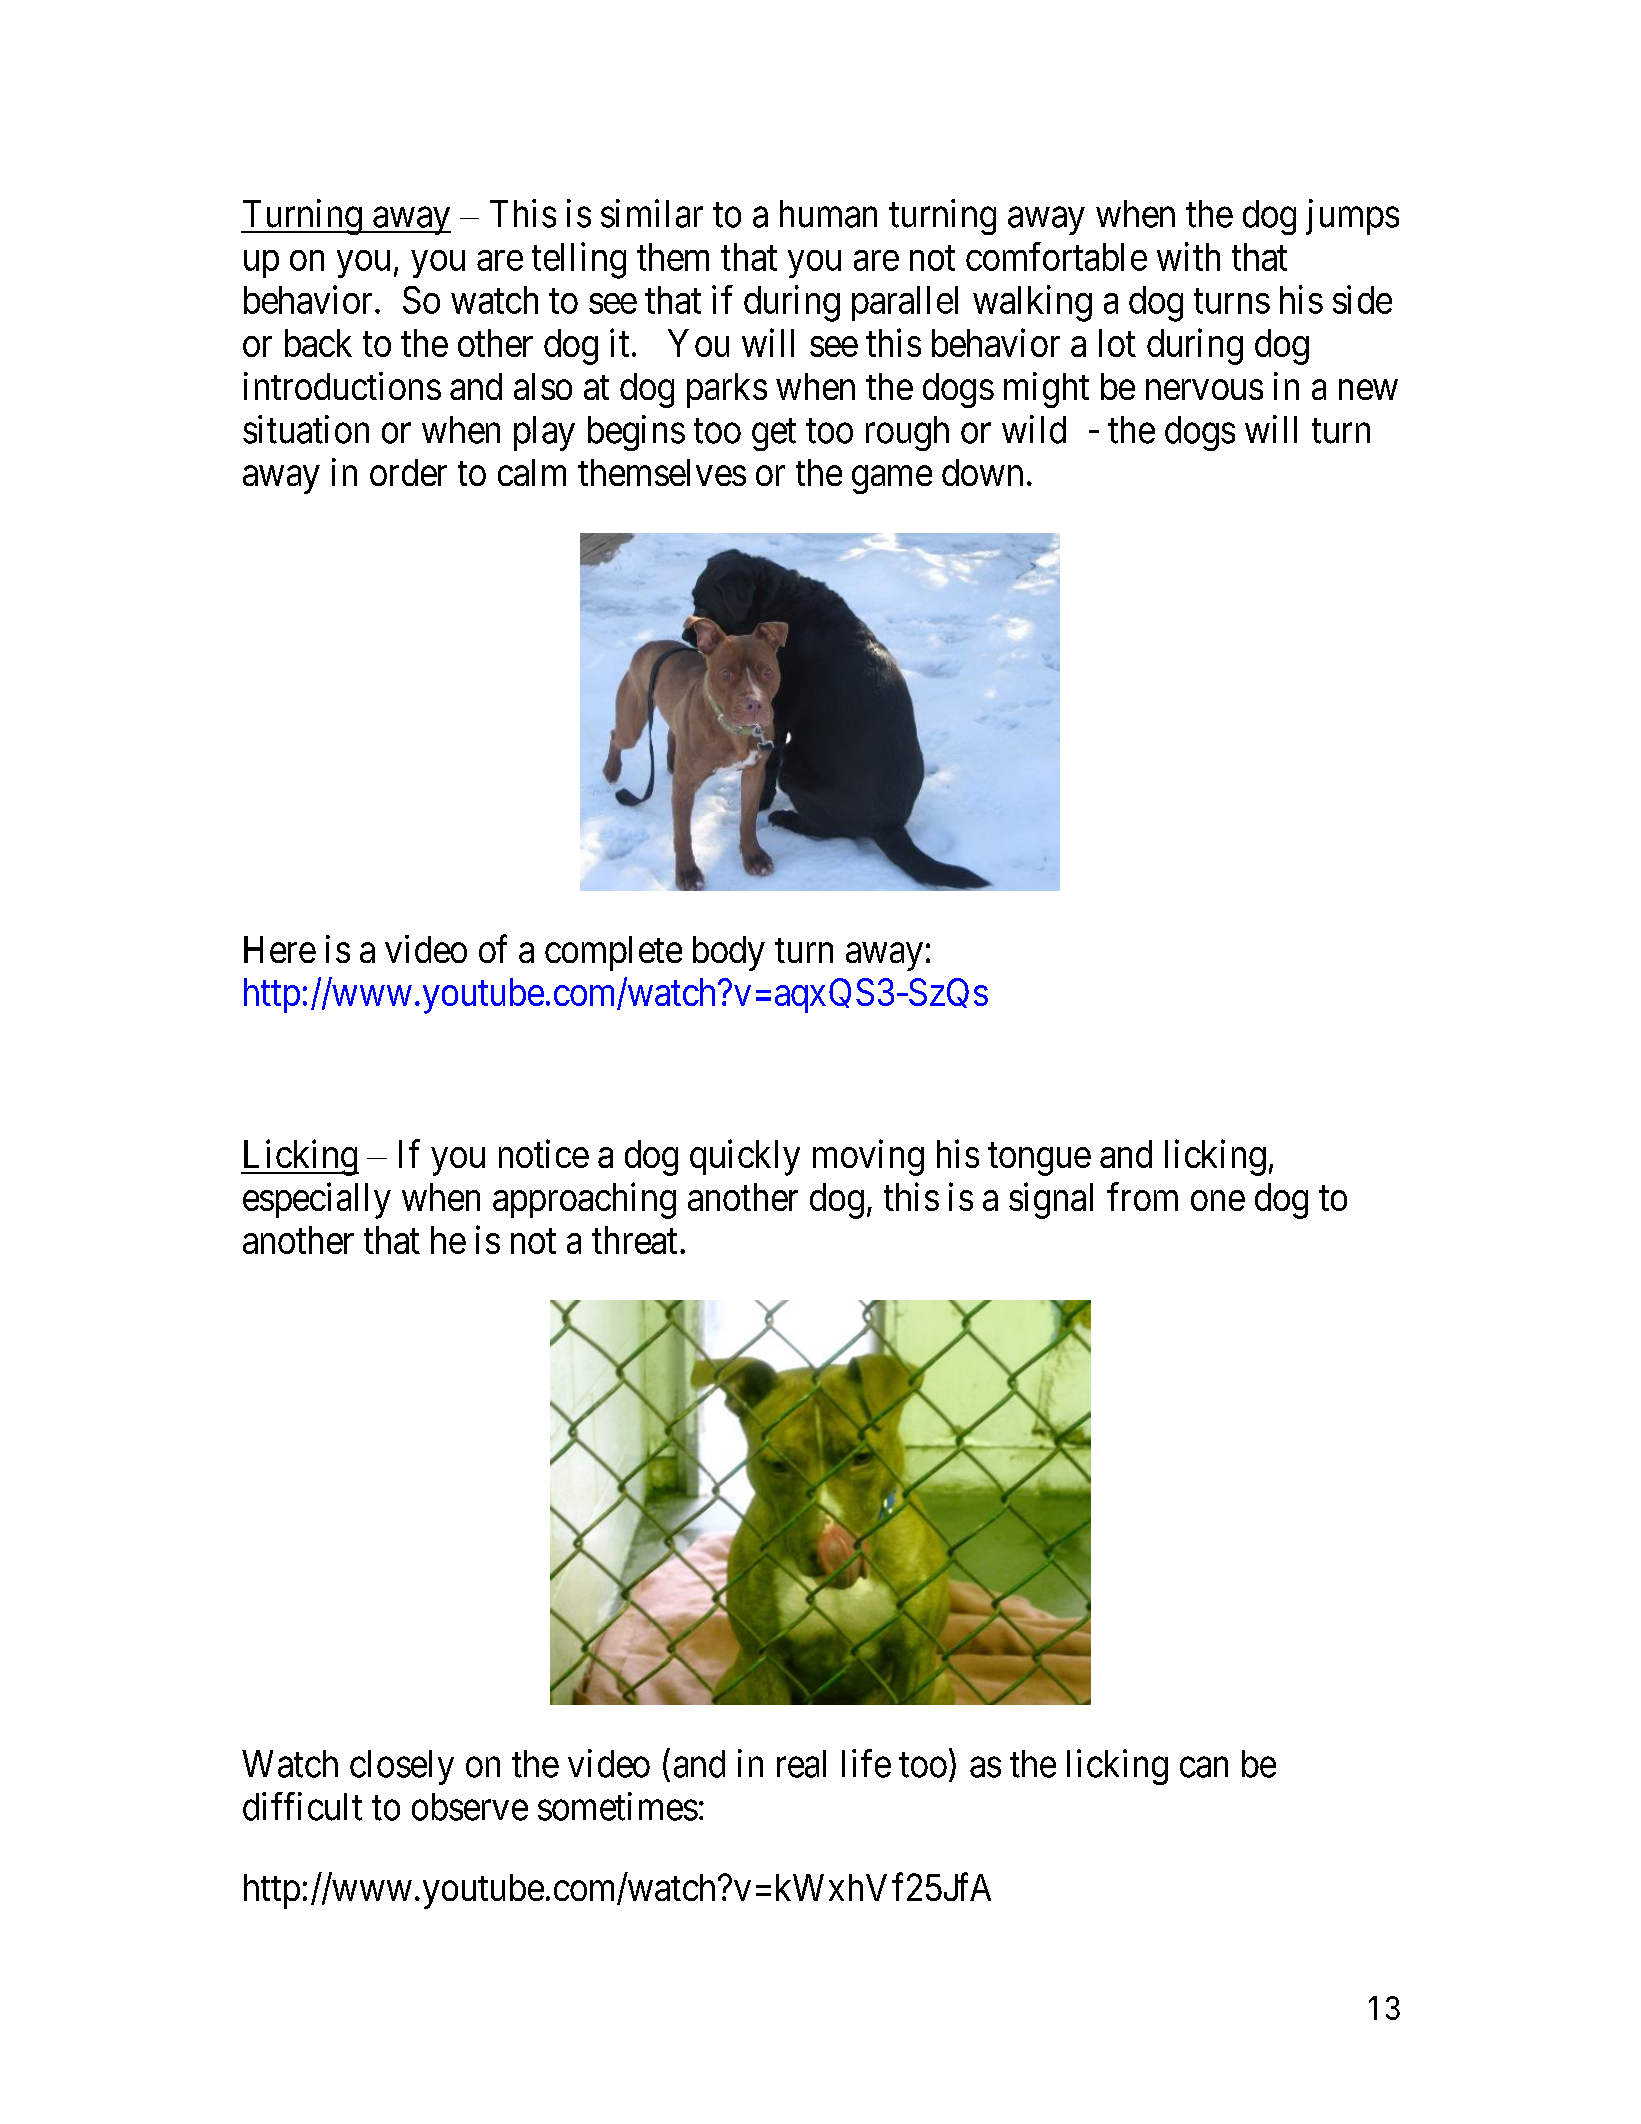  I want to click on from, so click(1142, 1197).
